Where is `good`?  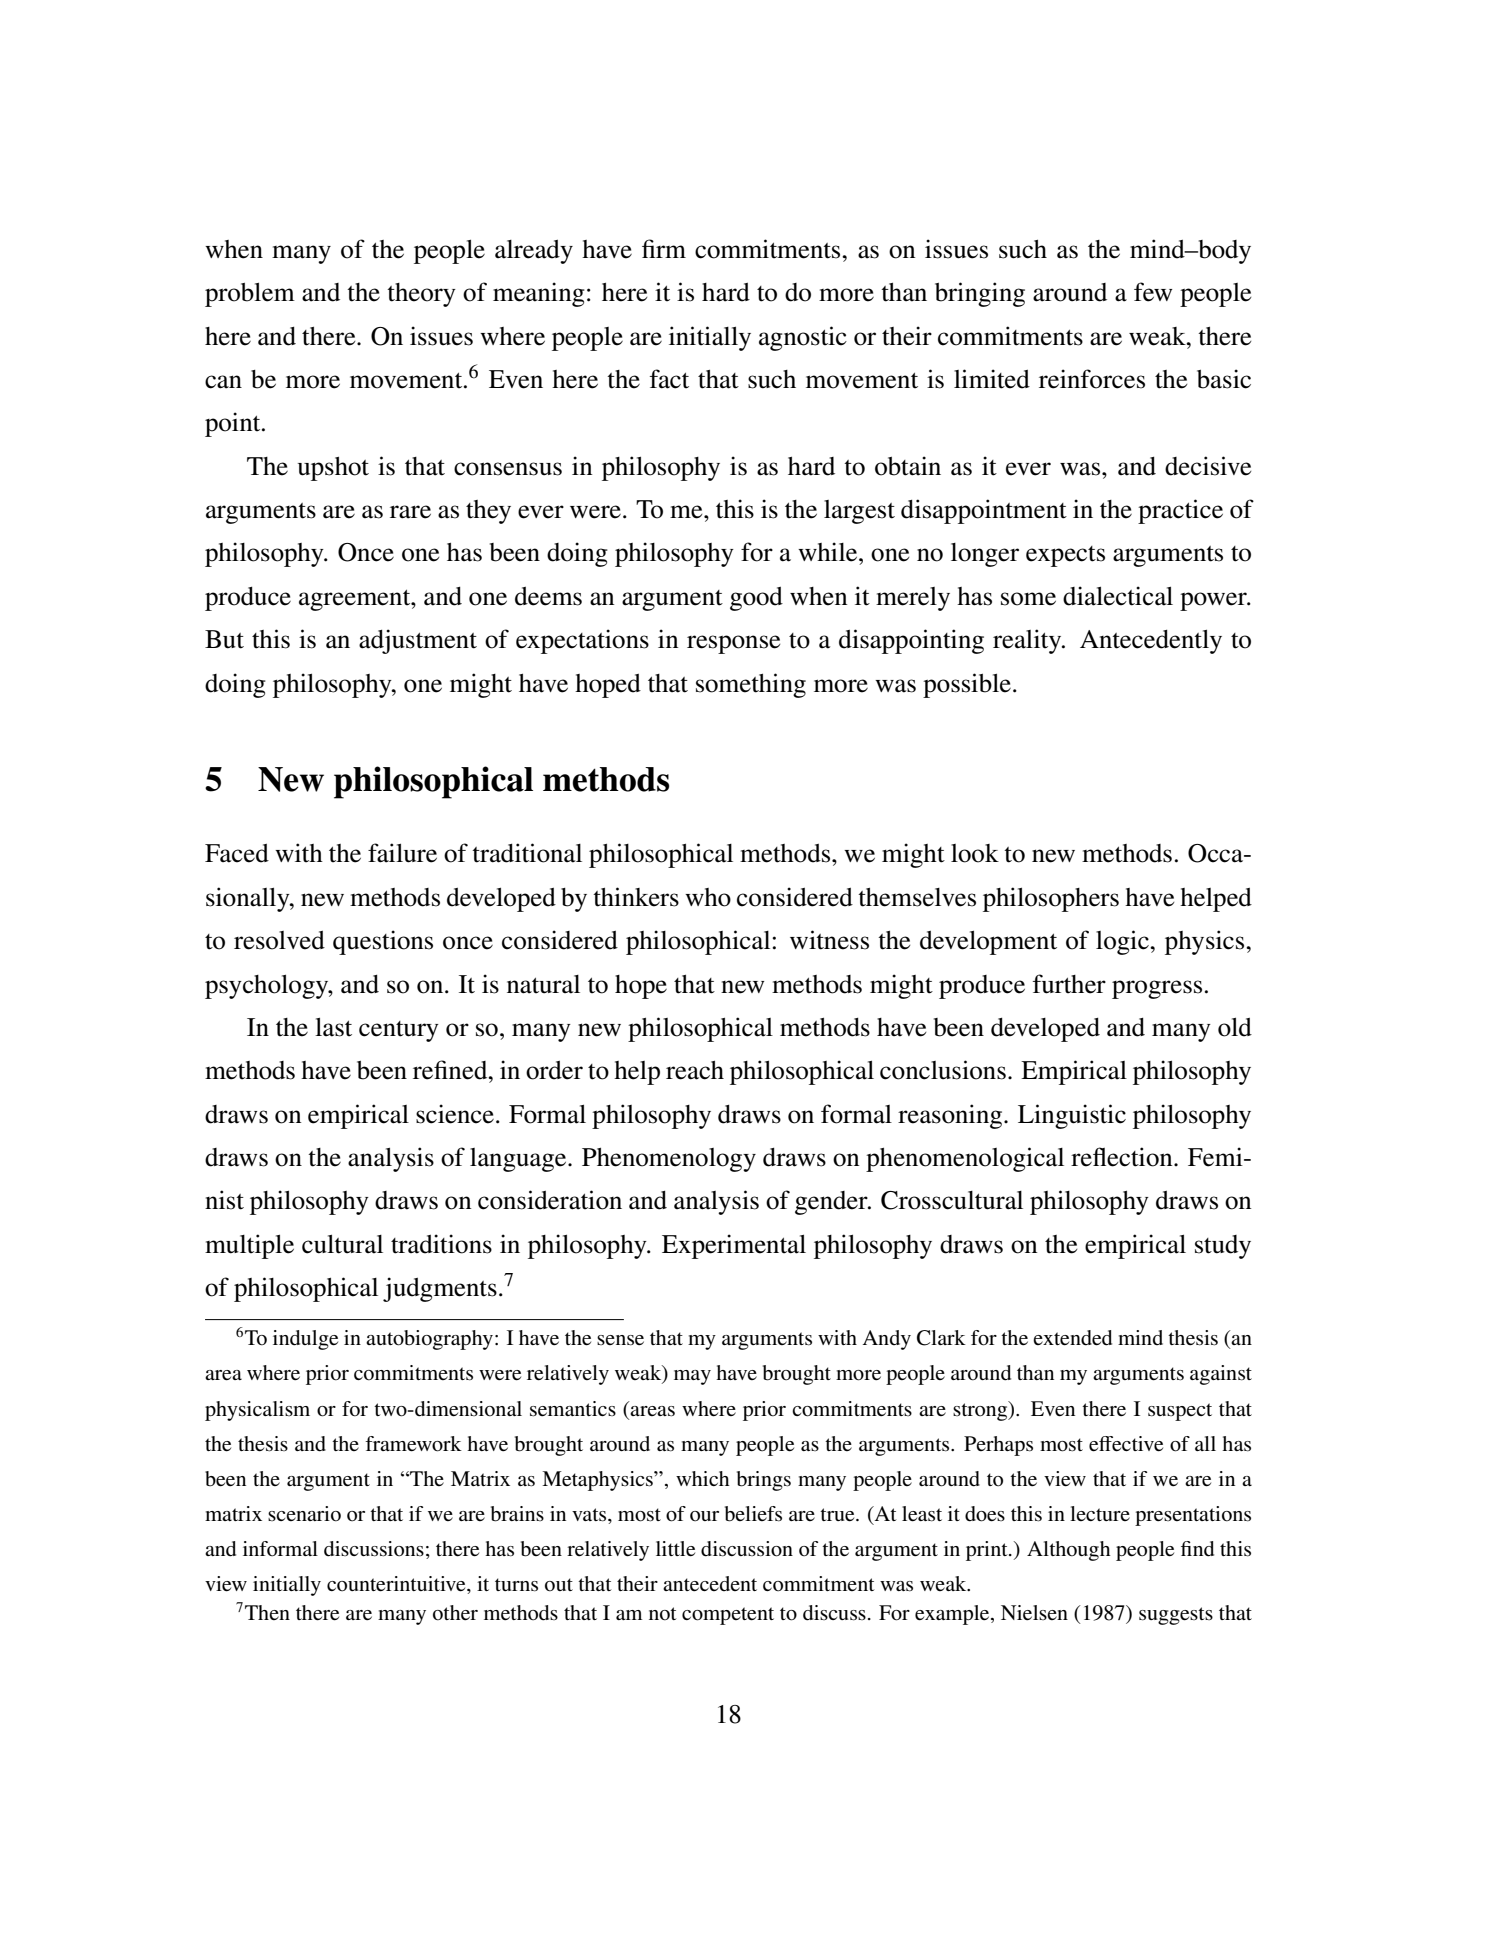 good is located at coordinates (756, 599).
